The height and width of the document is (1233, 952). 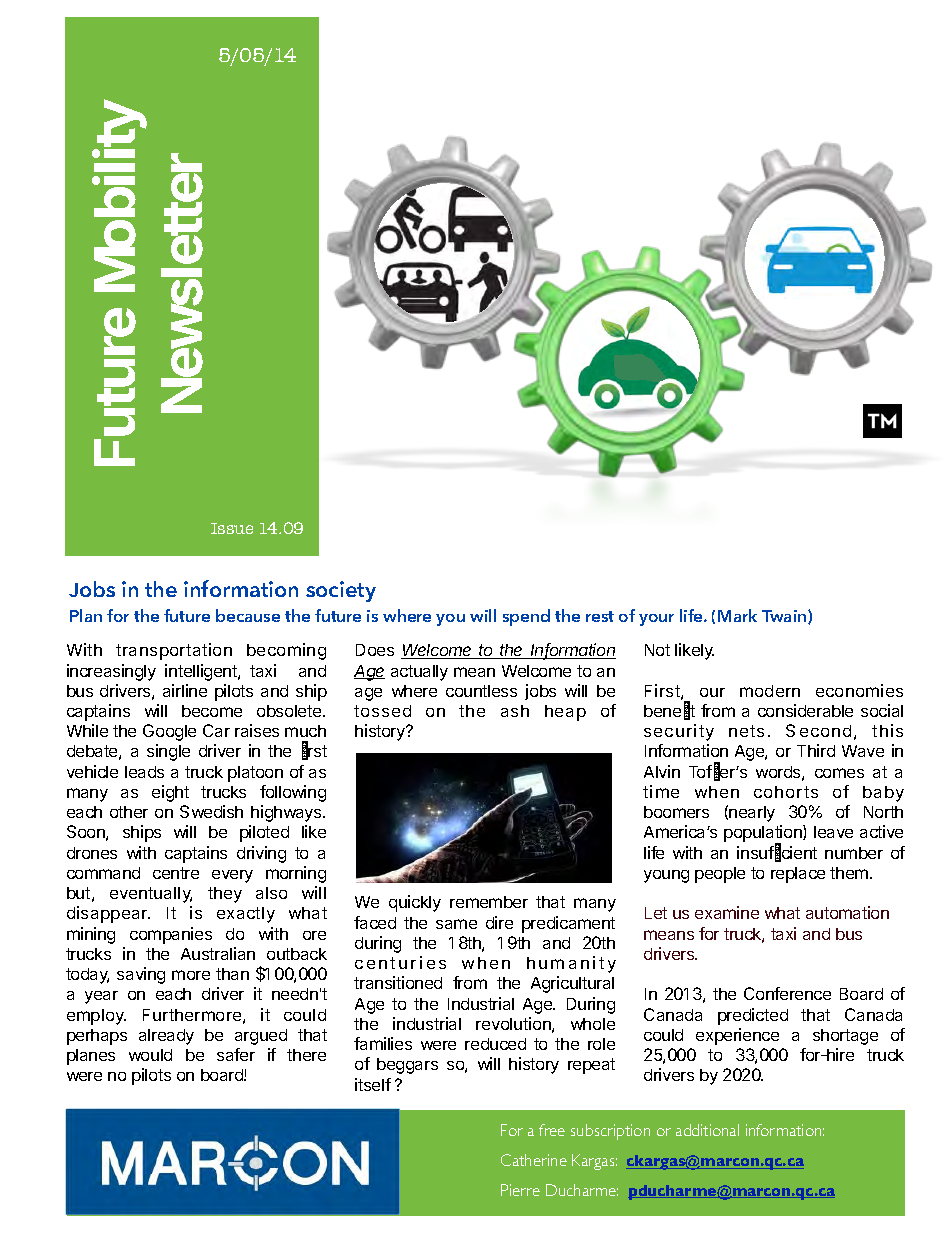 I want to click on ash, so click(x=515, y=711).
